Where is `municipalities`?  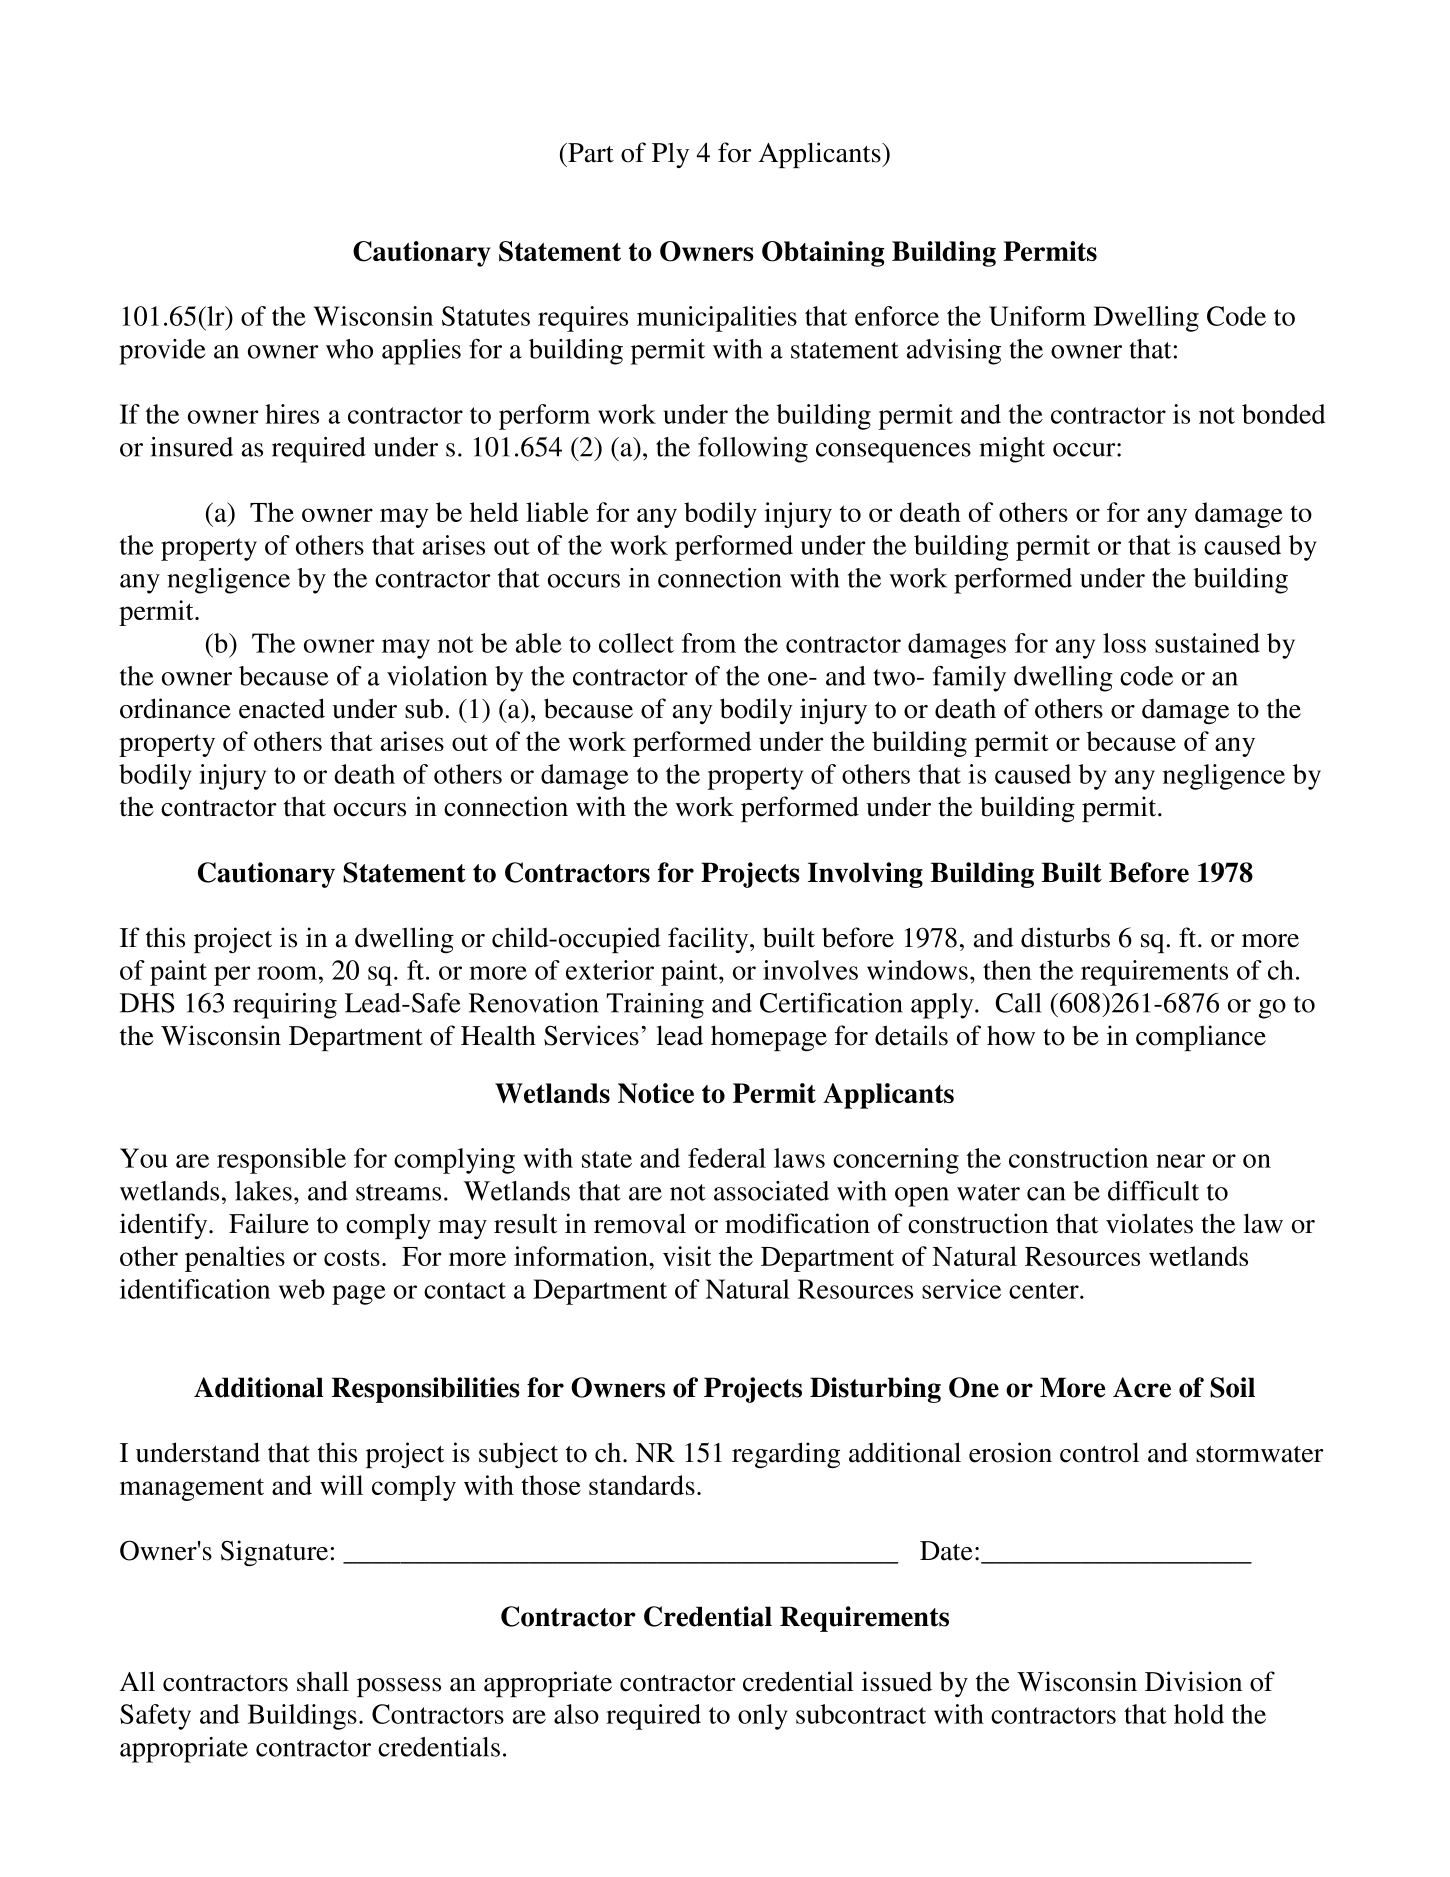 municipalities is located at coordinates (717, 319).
